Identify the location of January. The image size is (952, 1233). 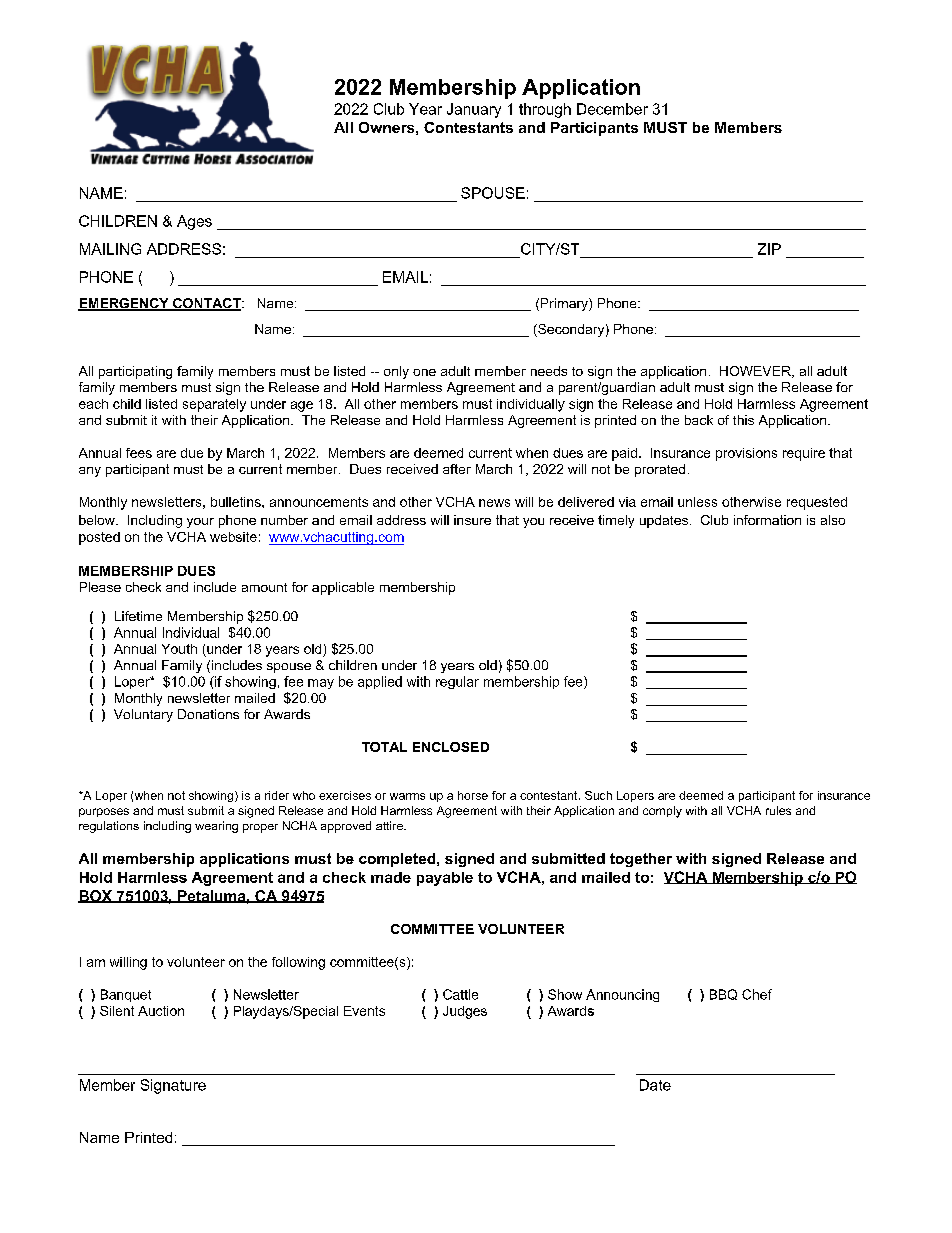
(474, 110).
